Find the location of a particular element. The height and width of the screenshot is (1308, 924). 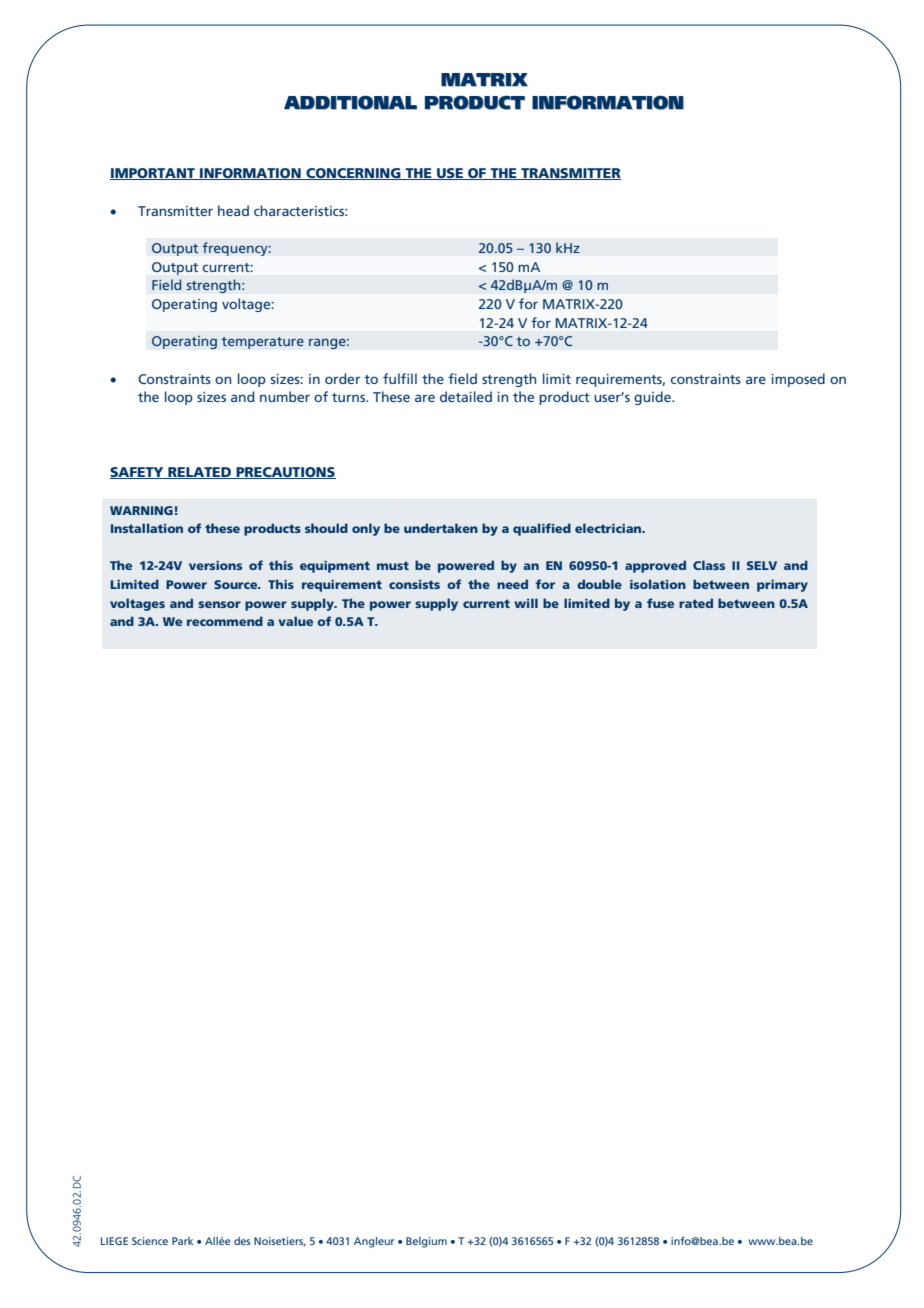

Park is located at coordinates (182, 1241).
